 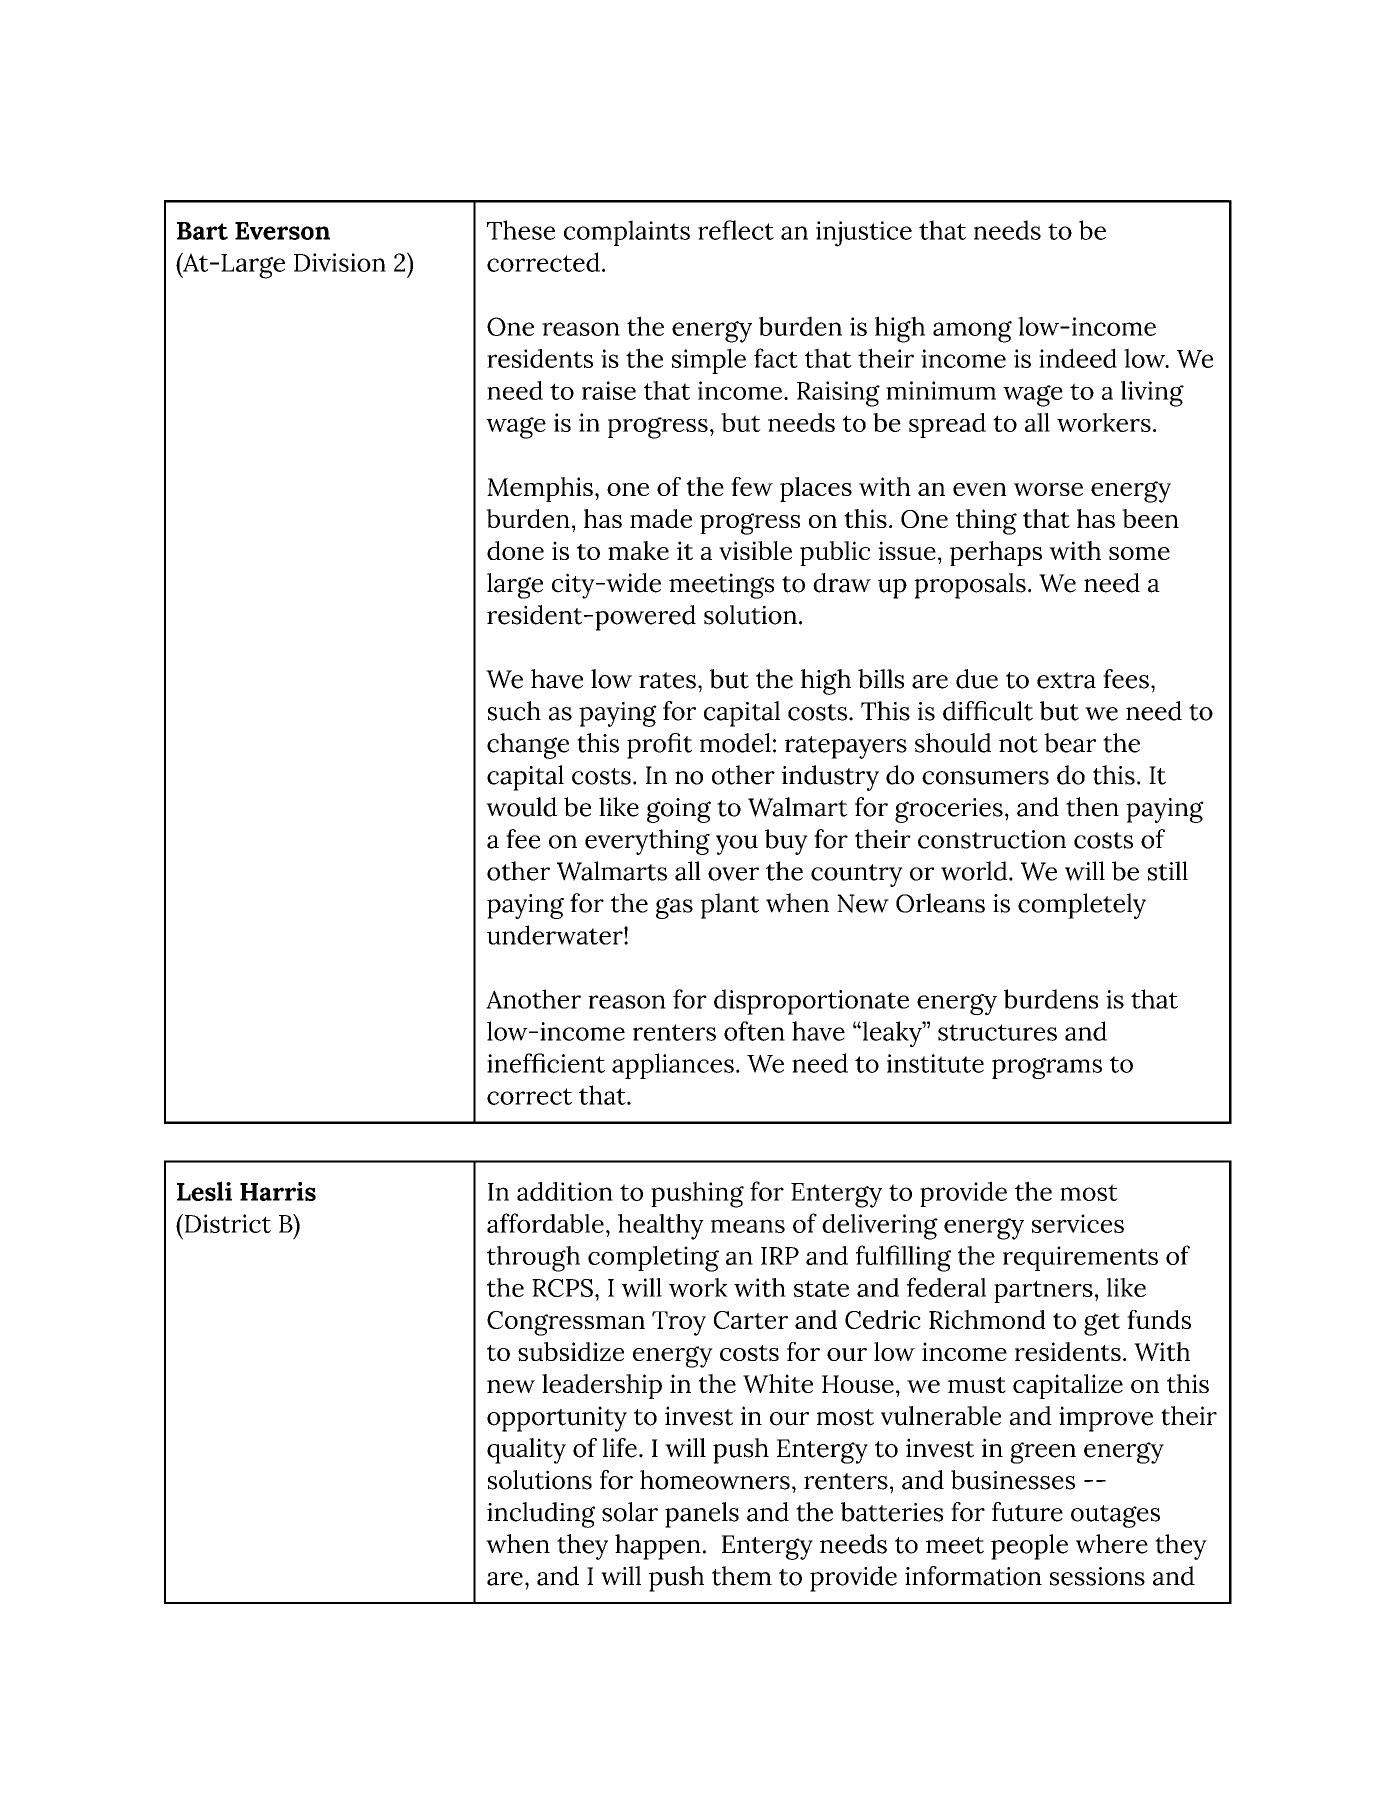 What do you see at coordinates (340, 262) in the screenshot?
I see `Division` at bounding box center [340, 262].
